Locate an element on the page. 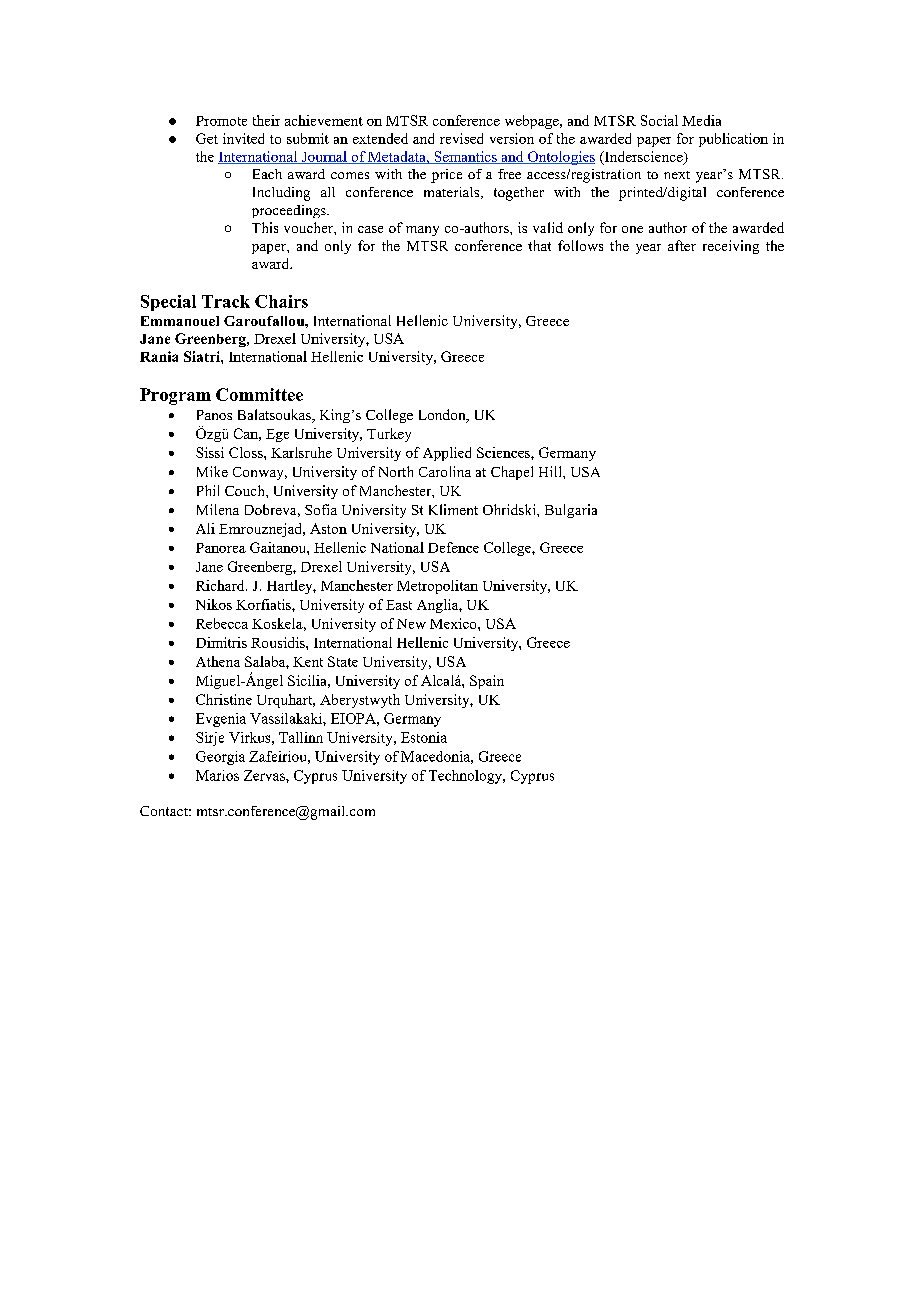  Social is located at coordinates (659, 120).
